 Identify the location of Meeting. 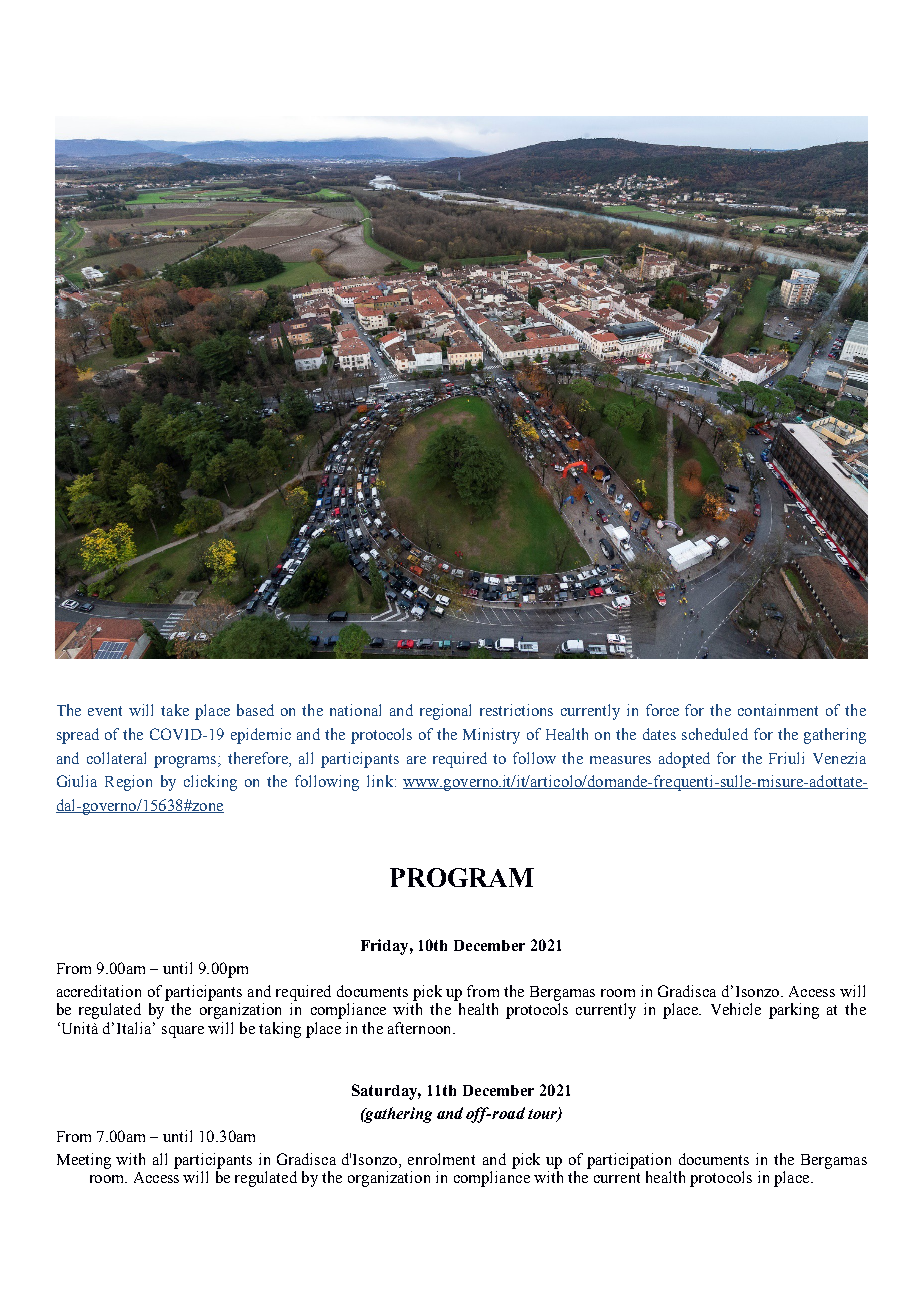
(84, 1161).
